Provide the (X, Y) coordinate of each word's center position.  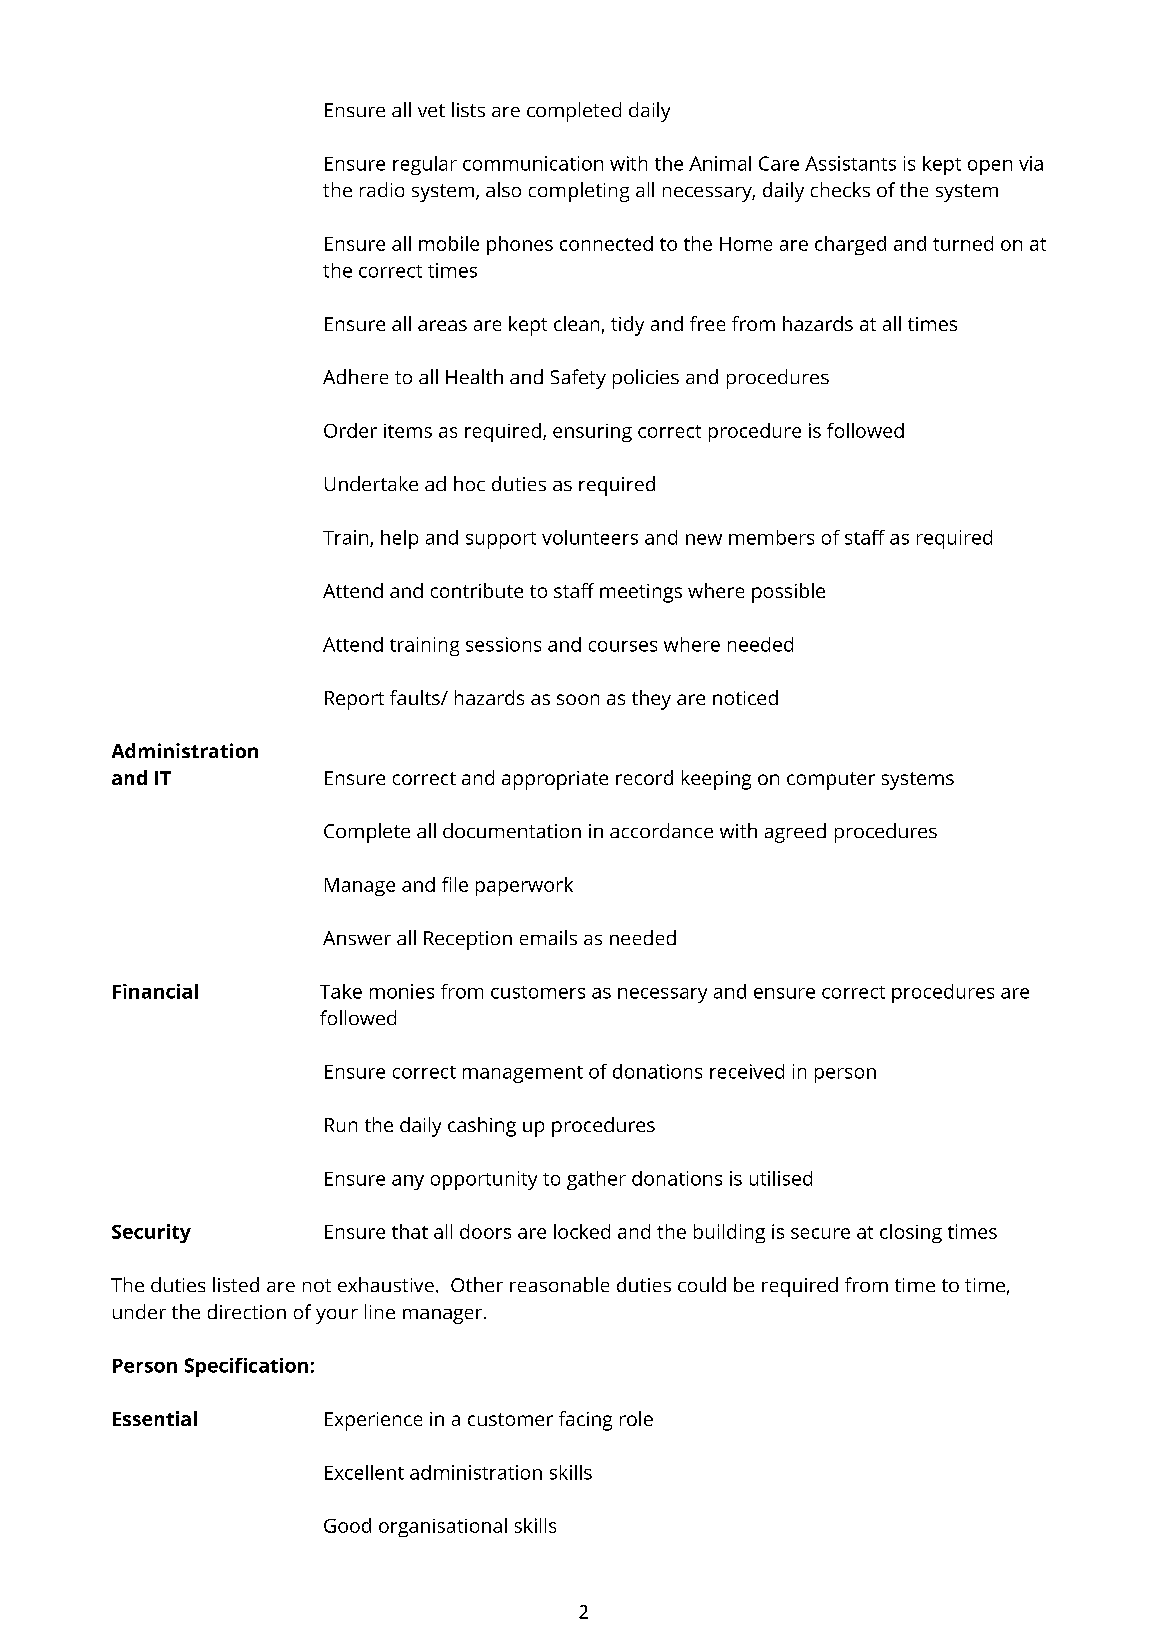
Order (350, 430)
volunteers (590, 537)
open (990, 167)
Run (341, 1125)
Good (347, 1525)
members (771, 537)
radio (382, 189)
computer (831, 781)
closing (911, 1233)
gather (596, 1180)
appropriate (555, 780)
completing (579, 192)
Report (354, 700)
